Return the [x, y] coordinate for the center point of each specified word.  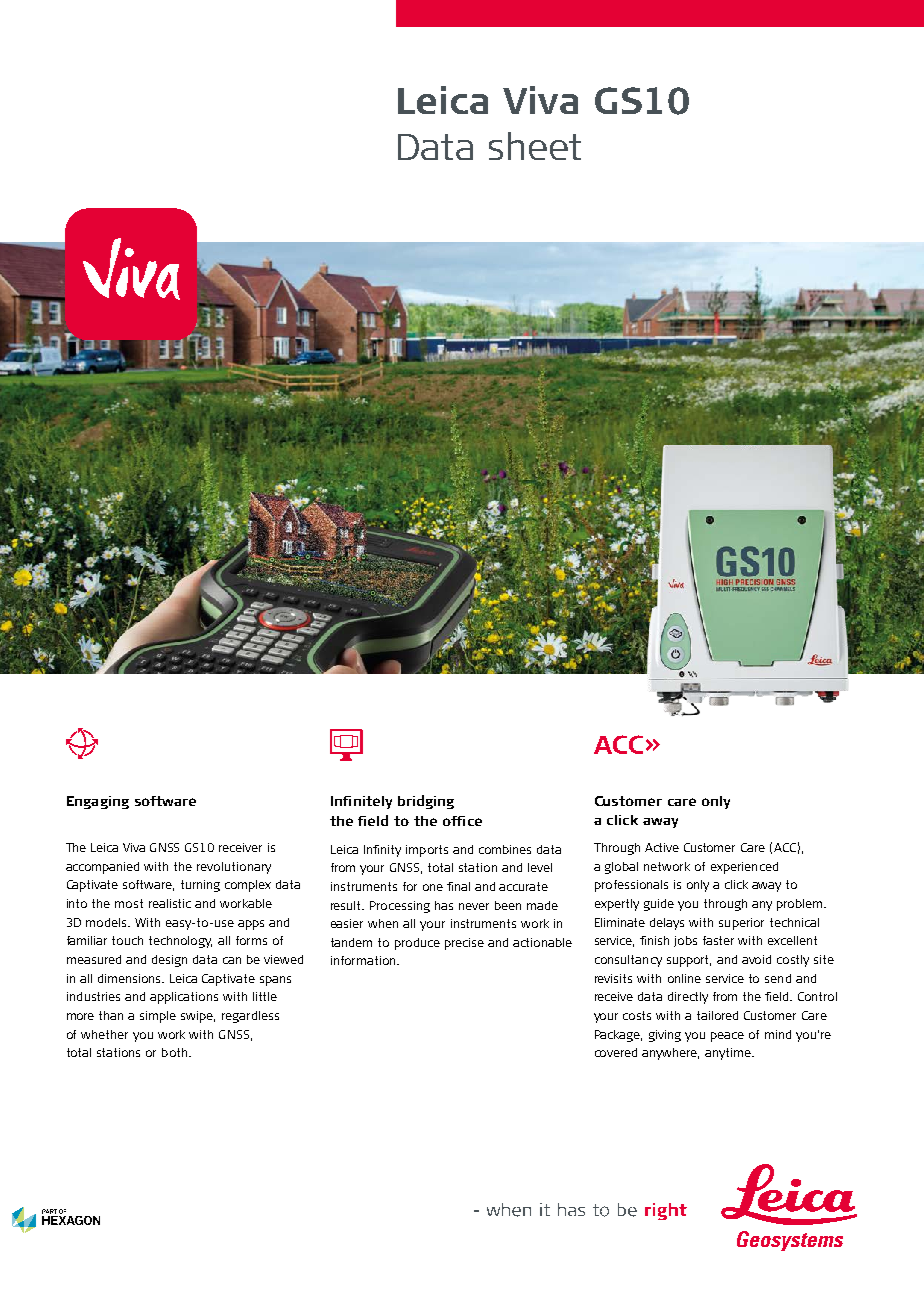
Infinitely [361, 802]
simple [158, 1017]
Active [662, 847]
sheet [535, 146]
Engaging [98, 802]
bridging [426, 802]
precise [464, 944]
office [462, 821]
